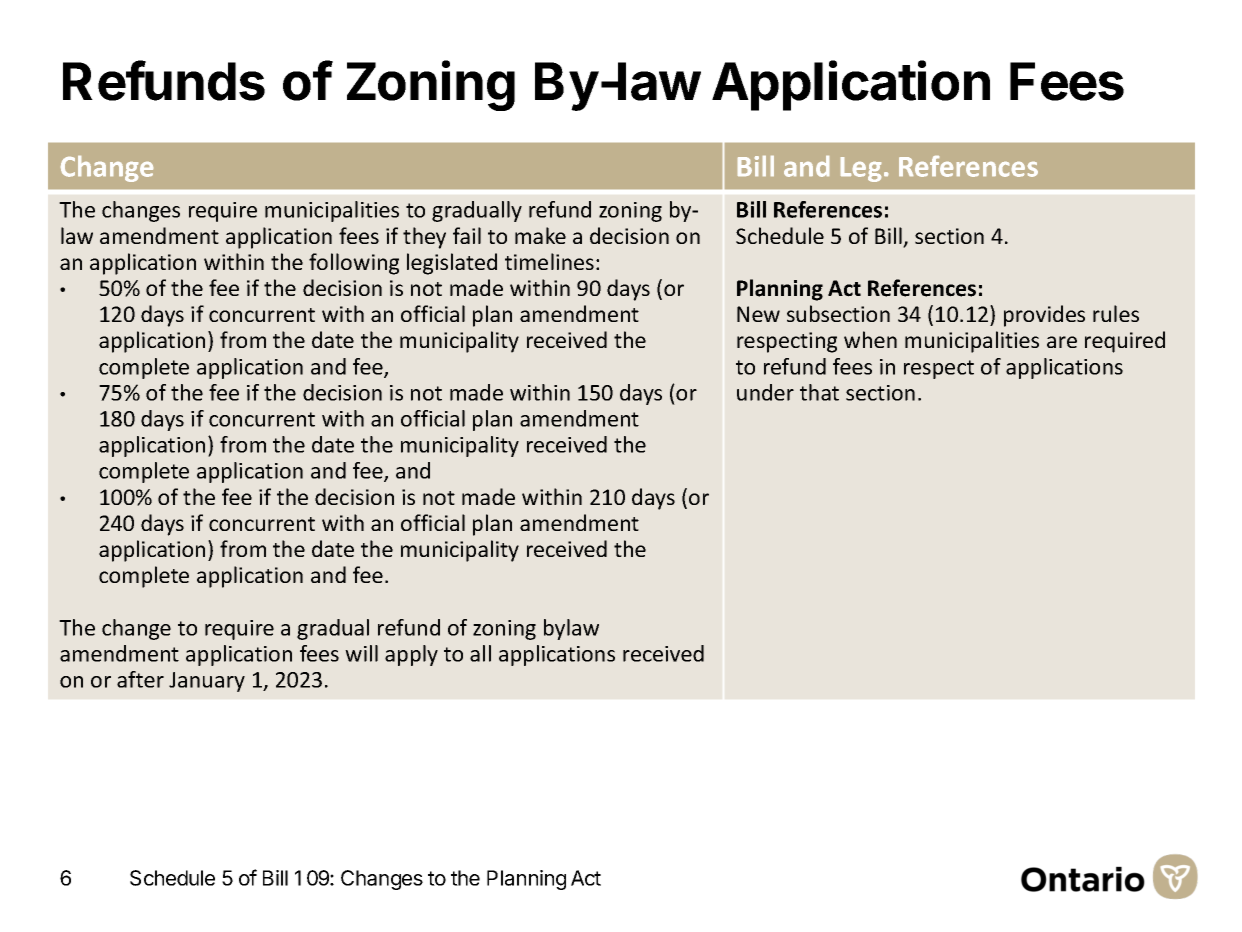 Image resolution: width=1242 pixels, height=932 pixels. What do you see at coordinates (207, 682) in the image?
I see `January` at bounding box center [207, 682].
